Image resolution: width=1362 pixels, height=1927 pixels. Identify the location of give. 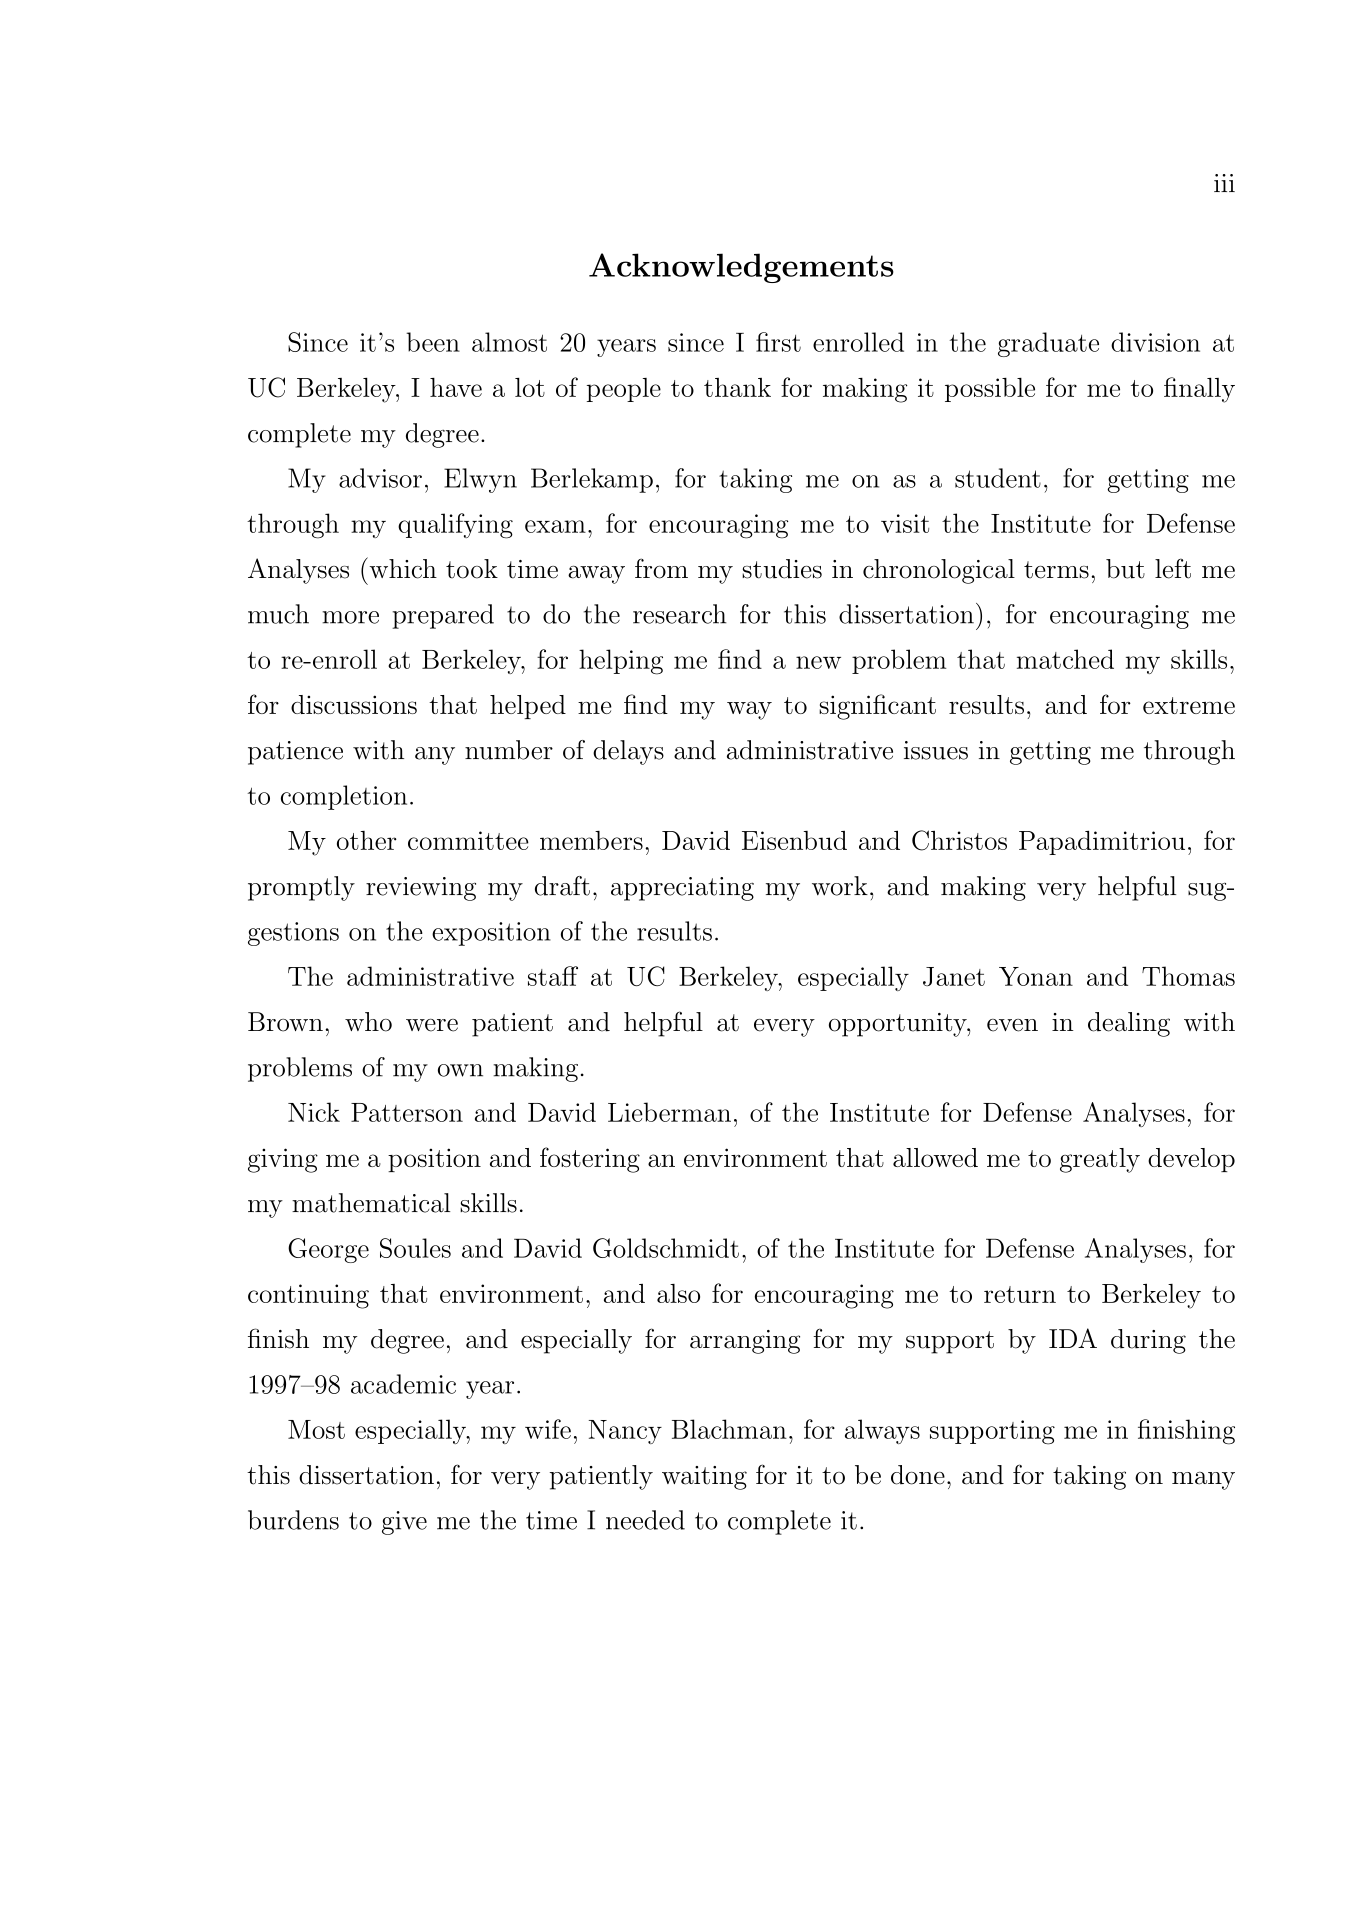
(404, 1523).
